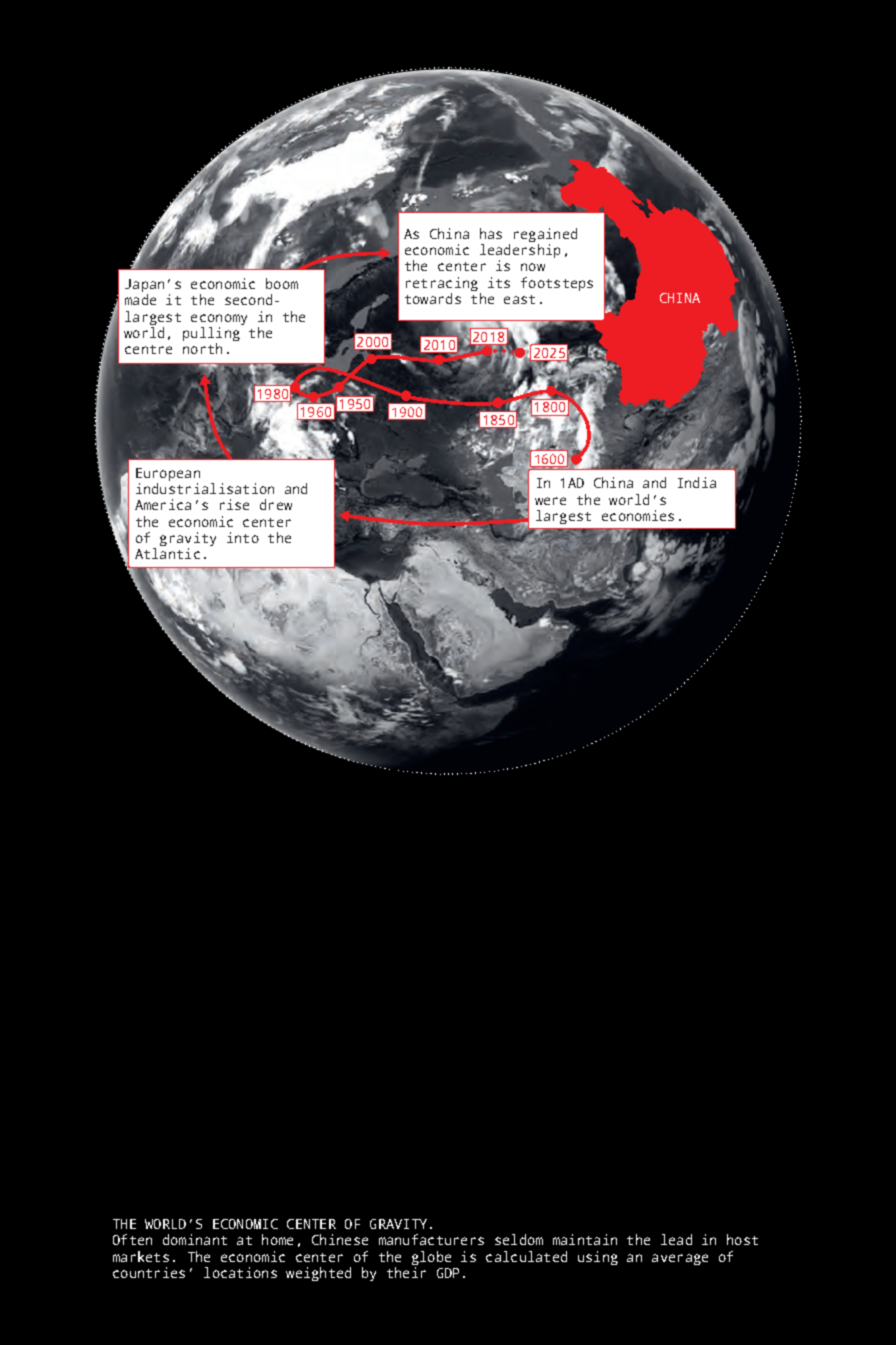 Image resolution: width=896 pixels, height=1345 pixels. What do you see at coordinates (550, 501) in the screenshot?
I see `were` at bounding box center [550, 501].
